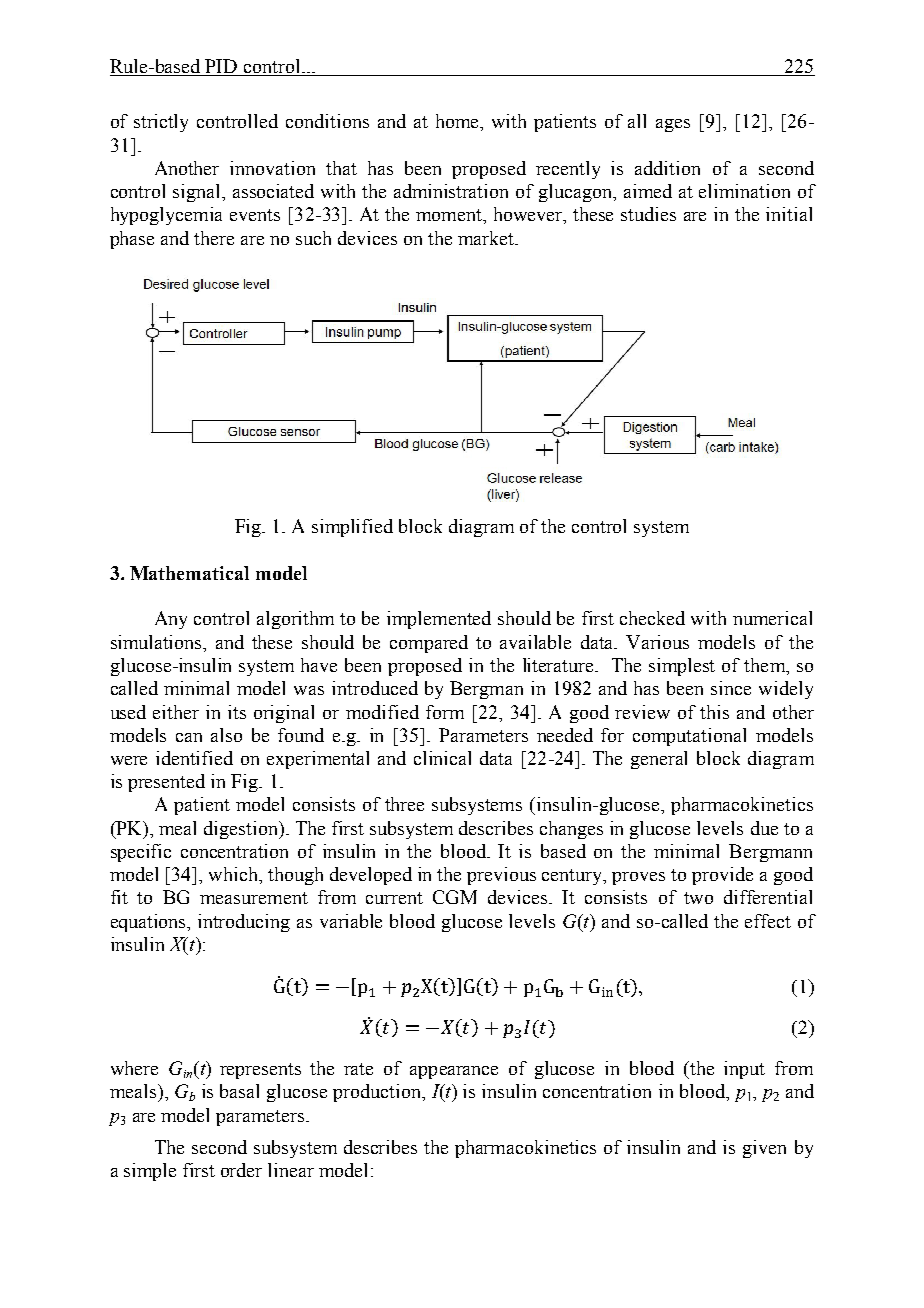  I want to click on appearance, so click(454, 1072).
